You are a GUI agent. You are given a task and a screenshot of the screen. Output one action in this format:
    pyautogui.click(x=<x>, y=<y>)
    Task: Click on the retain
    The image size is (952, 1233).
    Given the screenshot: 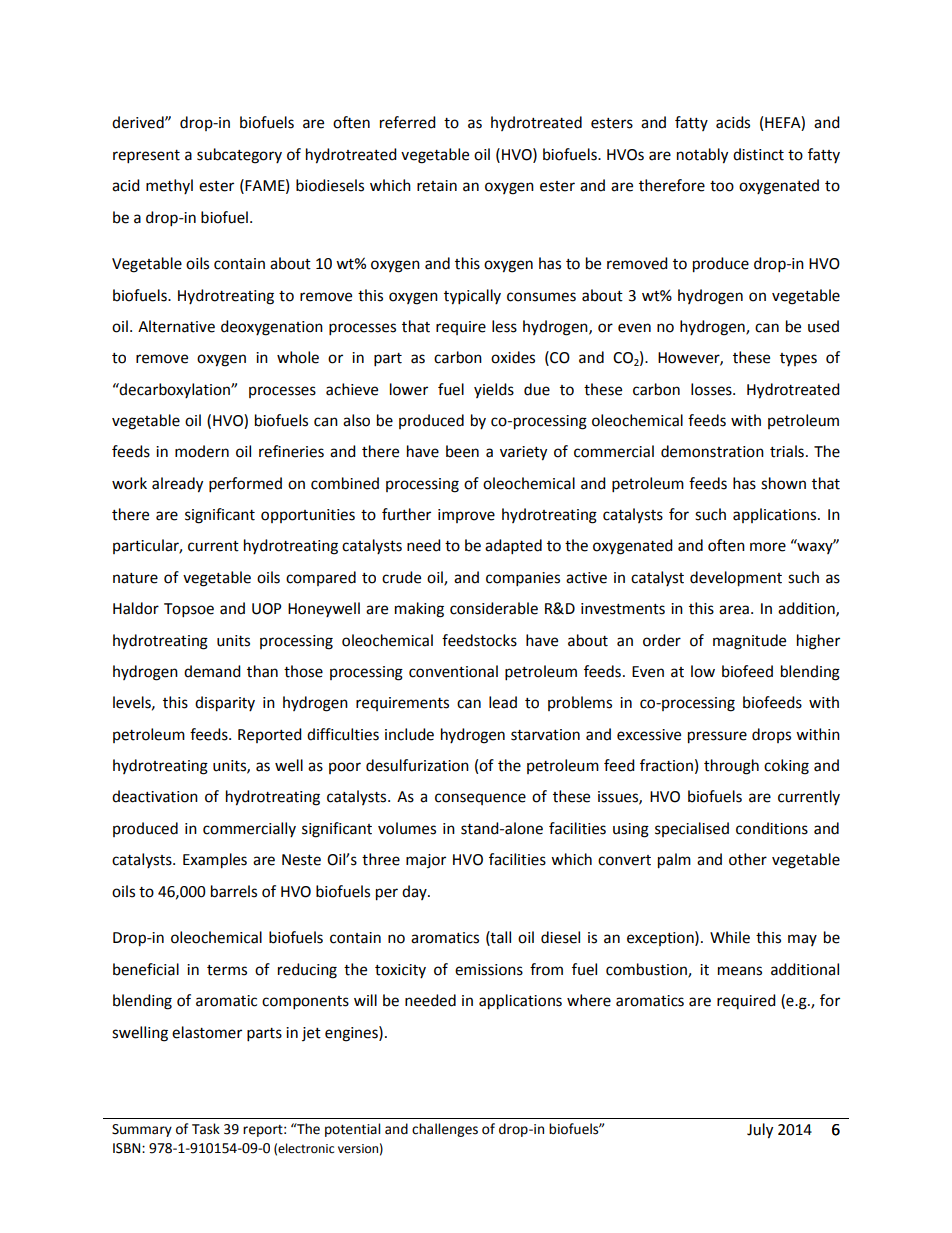 What is the action you would take?
    pyautogui.click(x=437, y=186)
